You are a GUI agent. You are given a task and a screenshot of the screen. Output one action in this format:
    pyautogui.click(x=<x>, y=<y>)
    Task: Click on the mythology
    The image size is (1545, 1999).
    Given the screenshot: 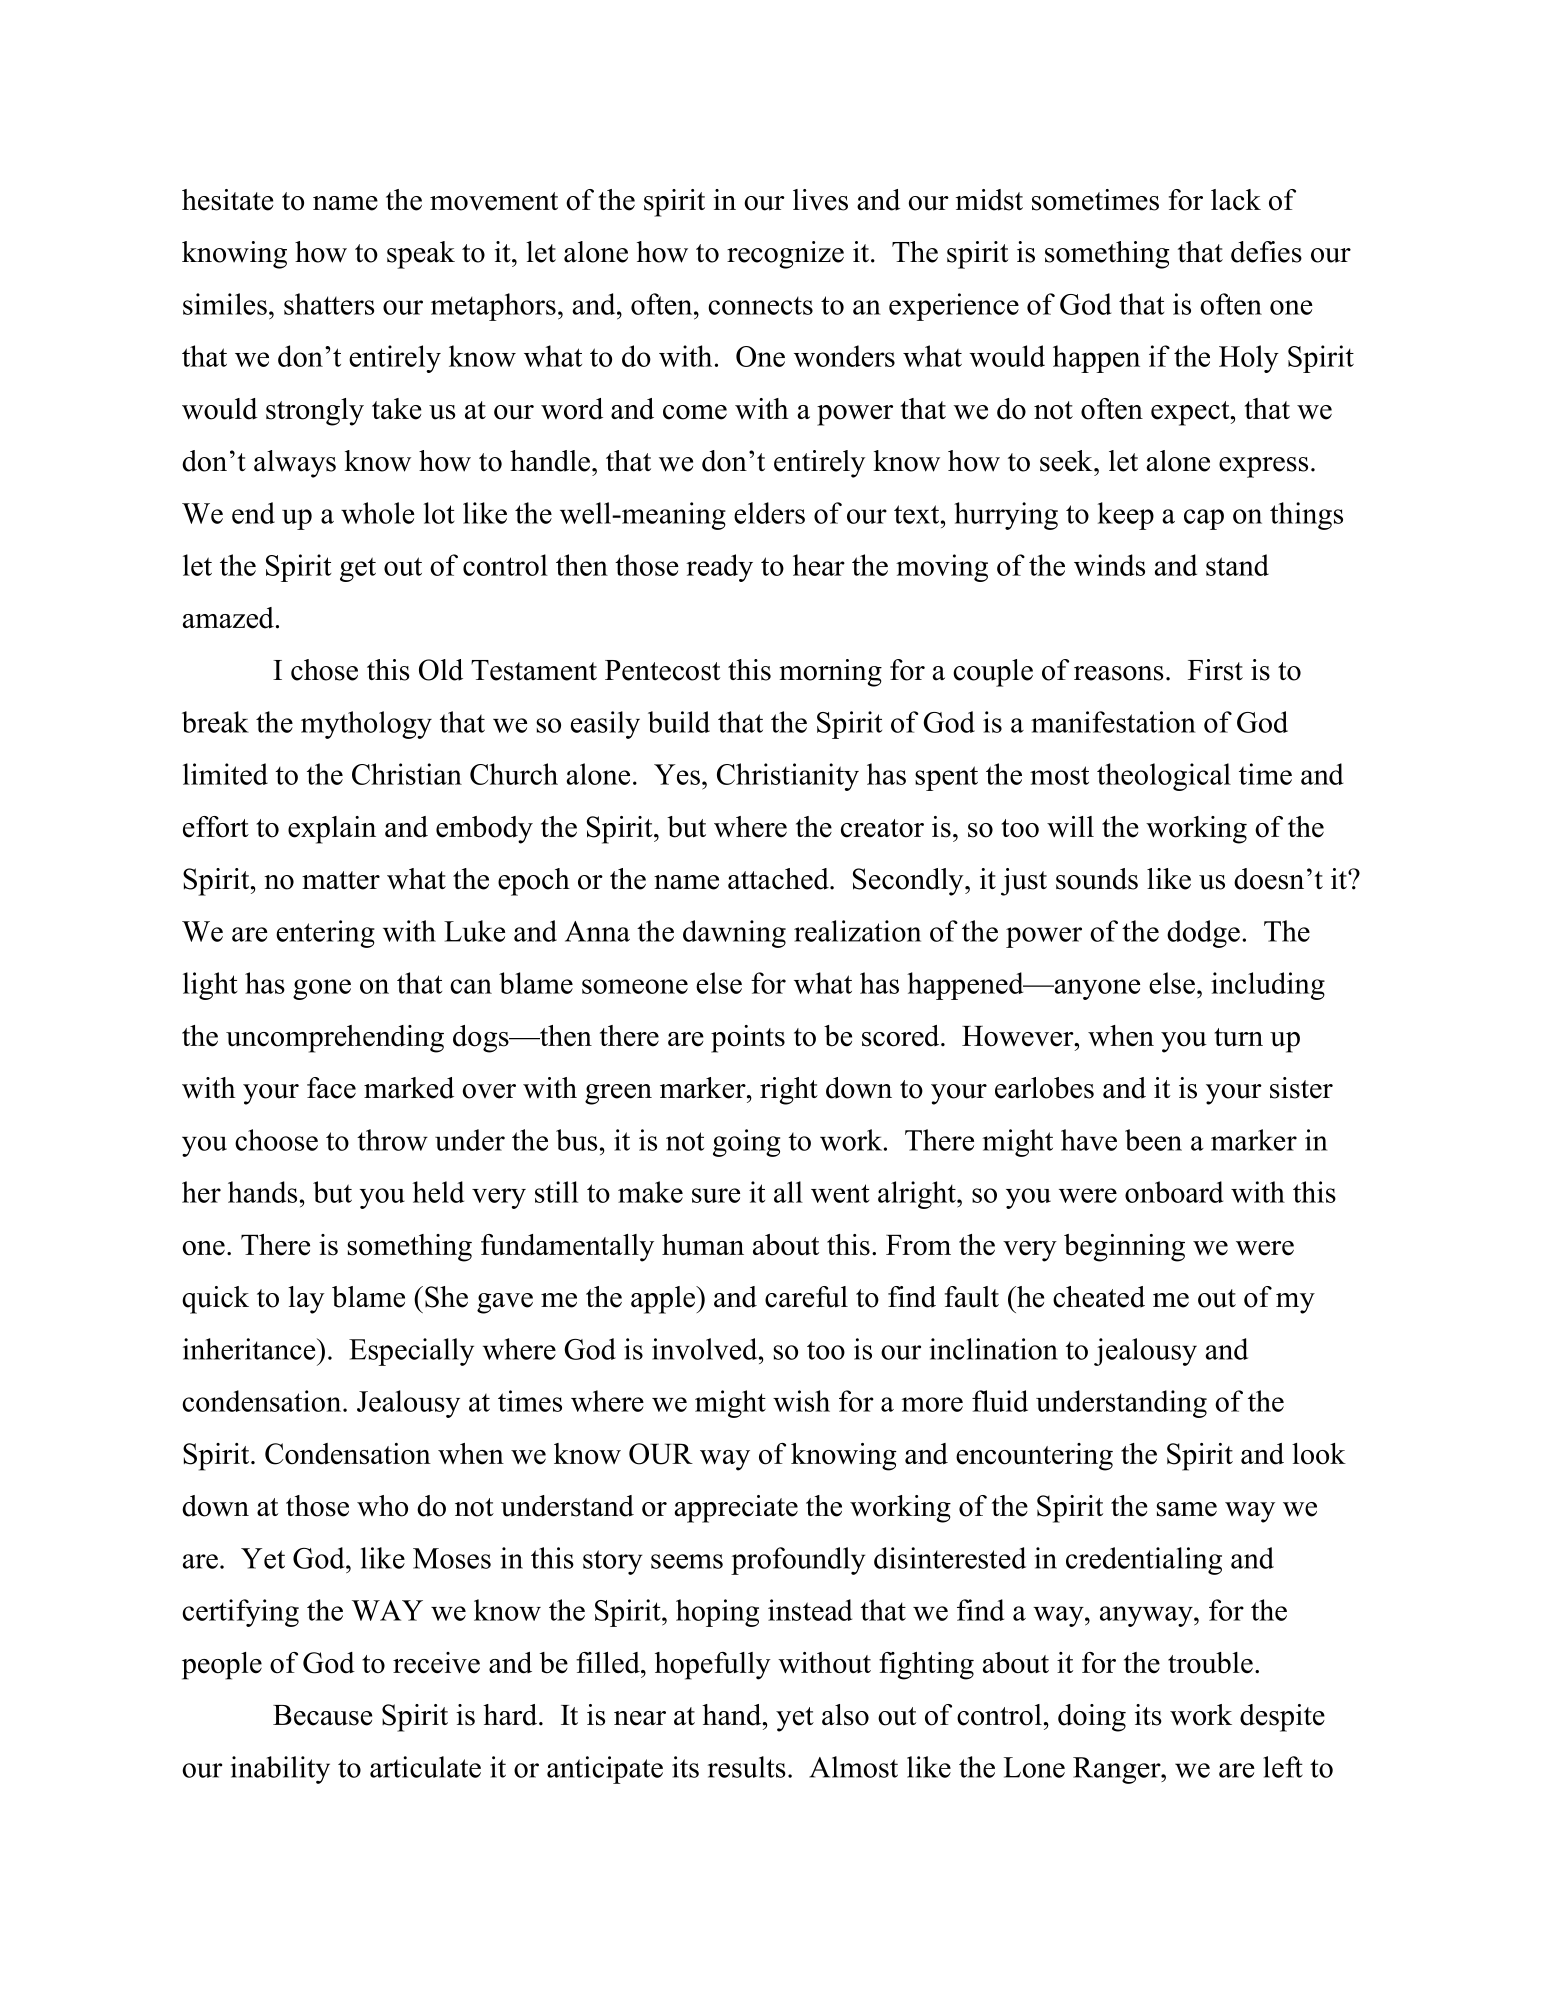 What is the action you would take?
    pyautogui.click(x=366, y=725)
